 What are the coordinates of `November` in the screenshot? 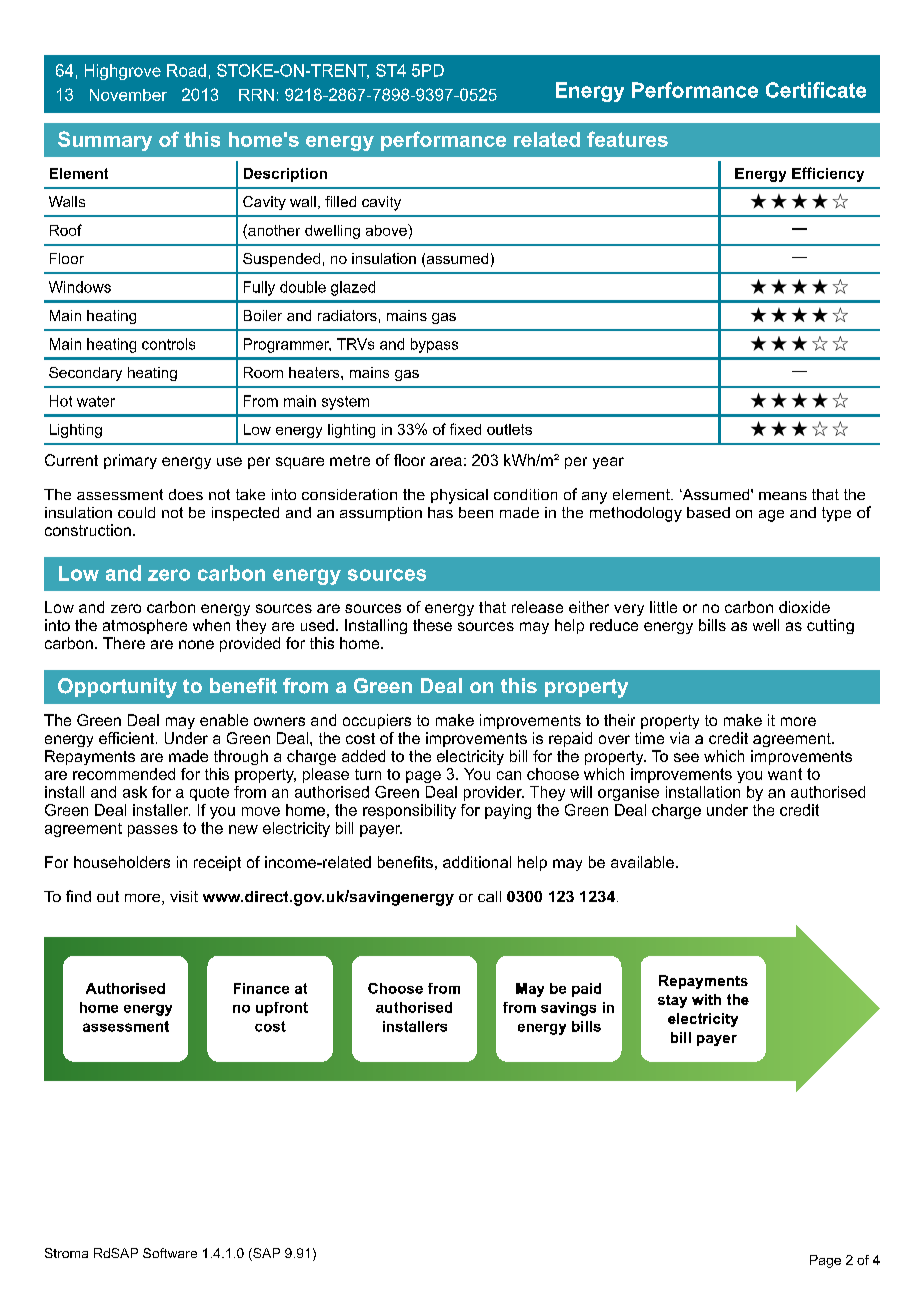 It's located at (128, 95).
